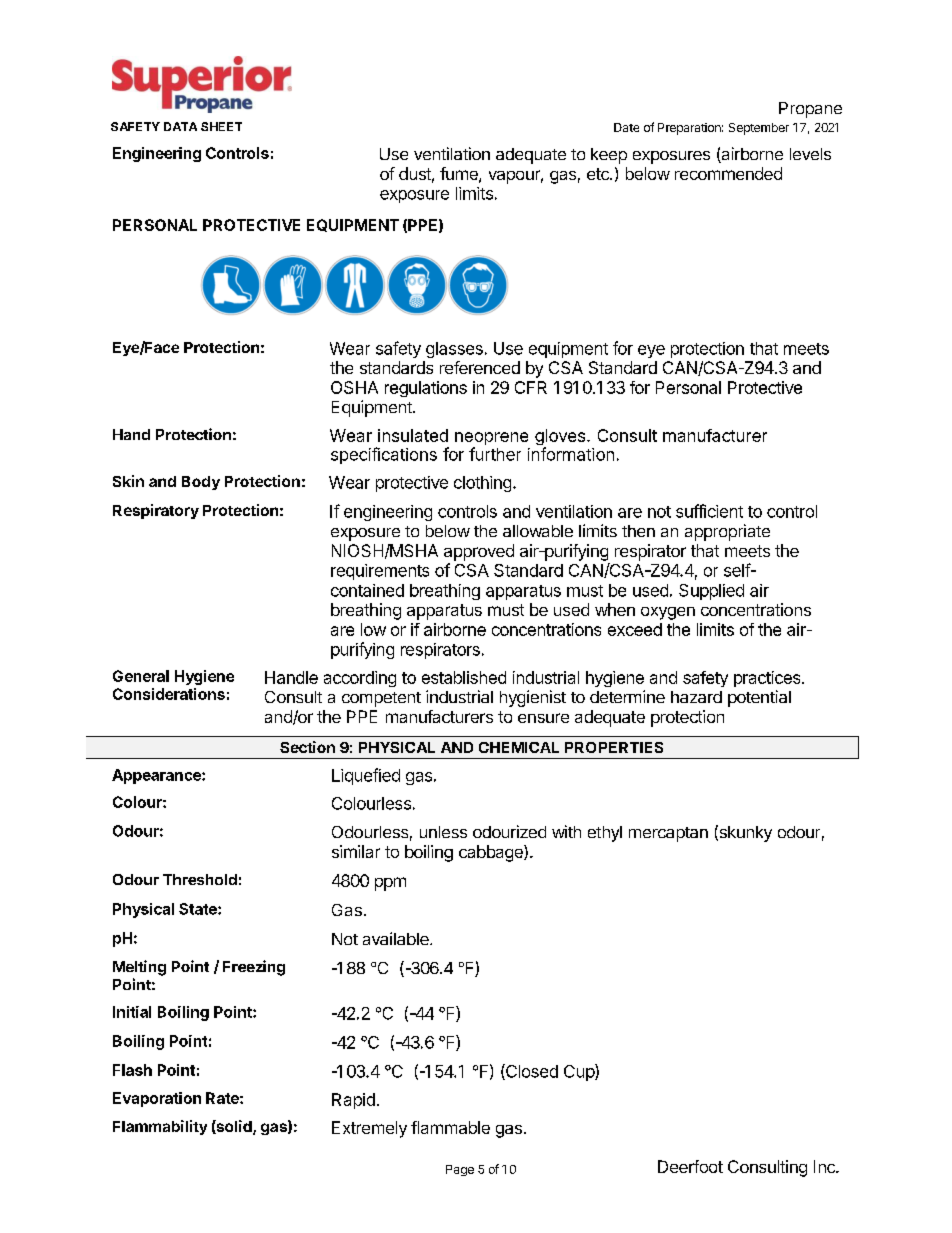 The width and height of the screenshot is (952, 1233). What do you see at coordinates (201, 483) in the screenshot?
I see `Body` at bounding box center [201, 483].
